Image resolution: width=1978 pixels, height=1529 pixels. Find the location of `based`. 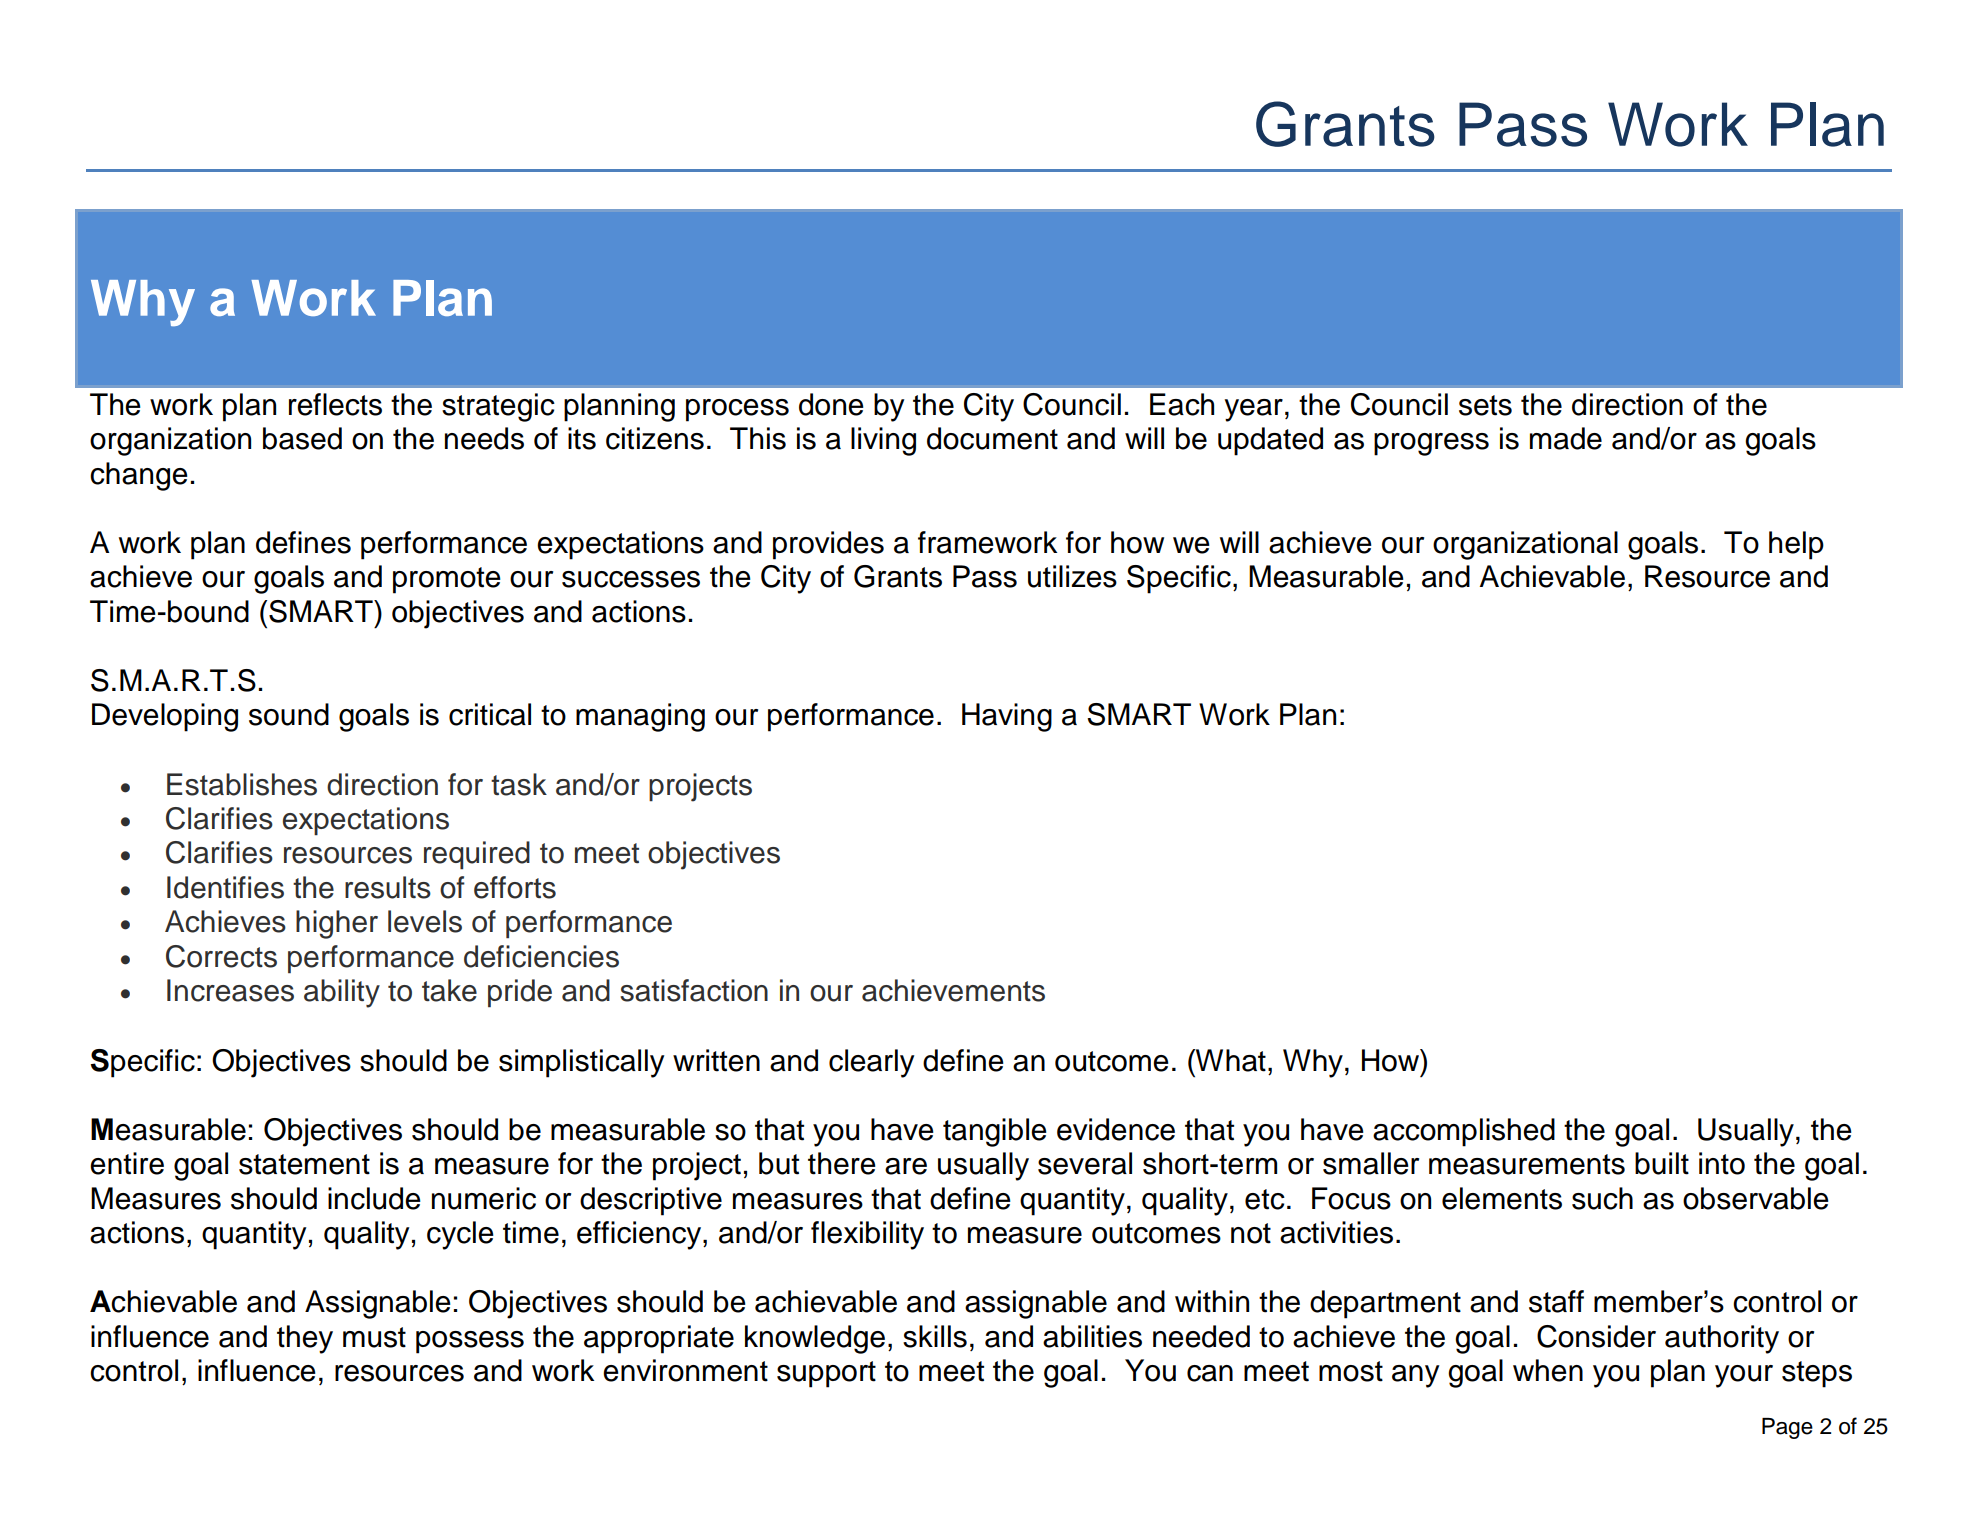

based is located at coordinates (302, 438).
